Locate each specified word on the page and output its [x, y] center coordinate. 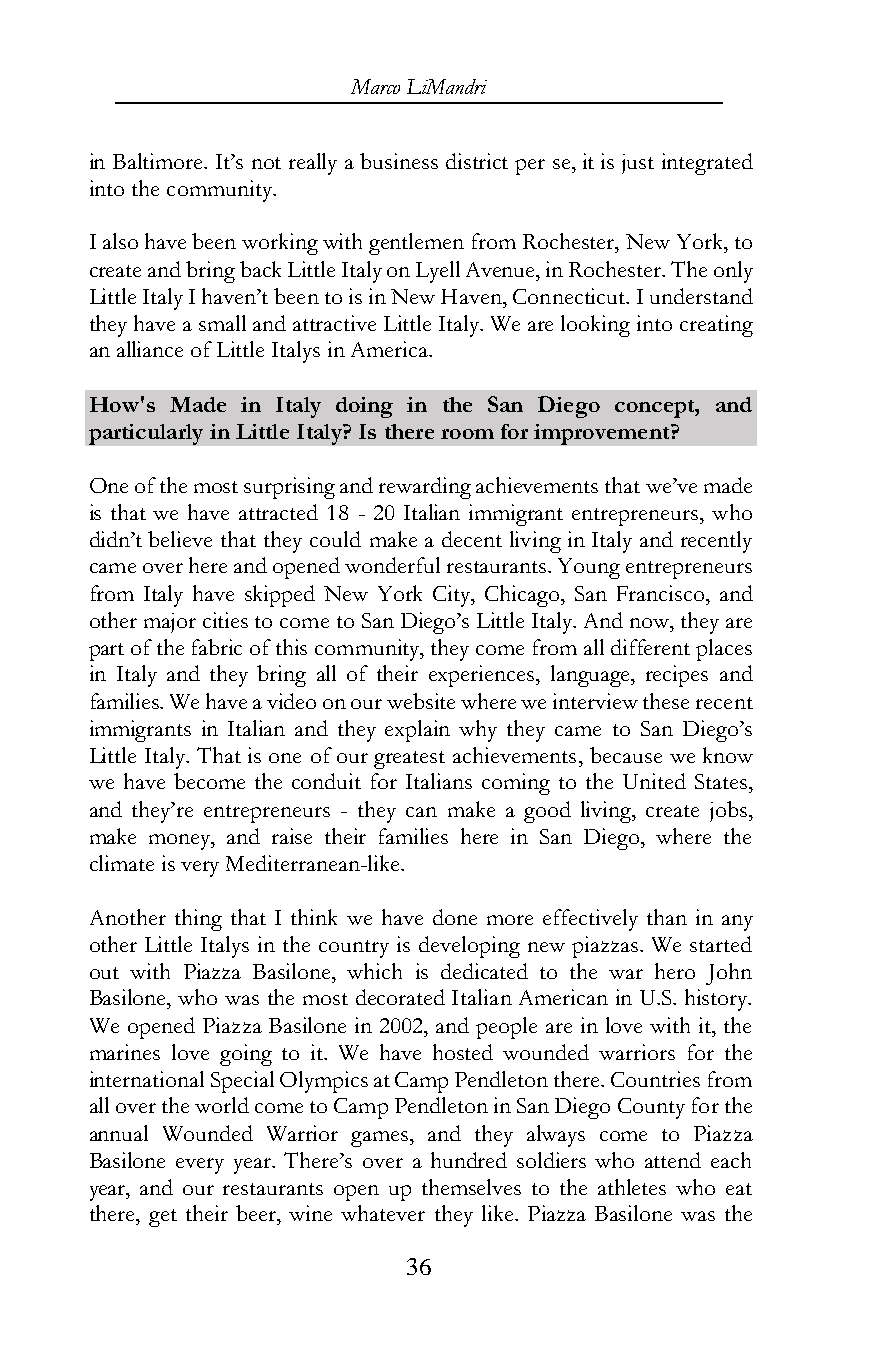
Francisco [662, 593]
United [654, 781]
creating [716, 326]
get [163, 1218]
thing [198, 920]
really [313, 164]
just [638, 164]
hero [675, 971]
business [399, 161]
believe [180, 539]
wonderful [392, 565]
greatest [409, 760]
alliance [150, 349]
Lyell [438, 272]
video [291, 701]
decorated [400, 997]
